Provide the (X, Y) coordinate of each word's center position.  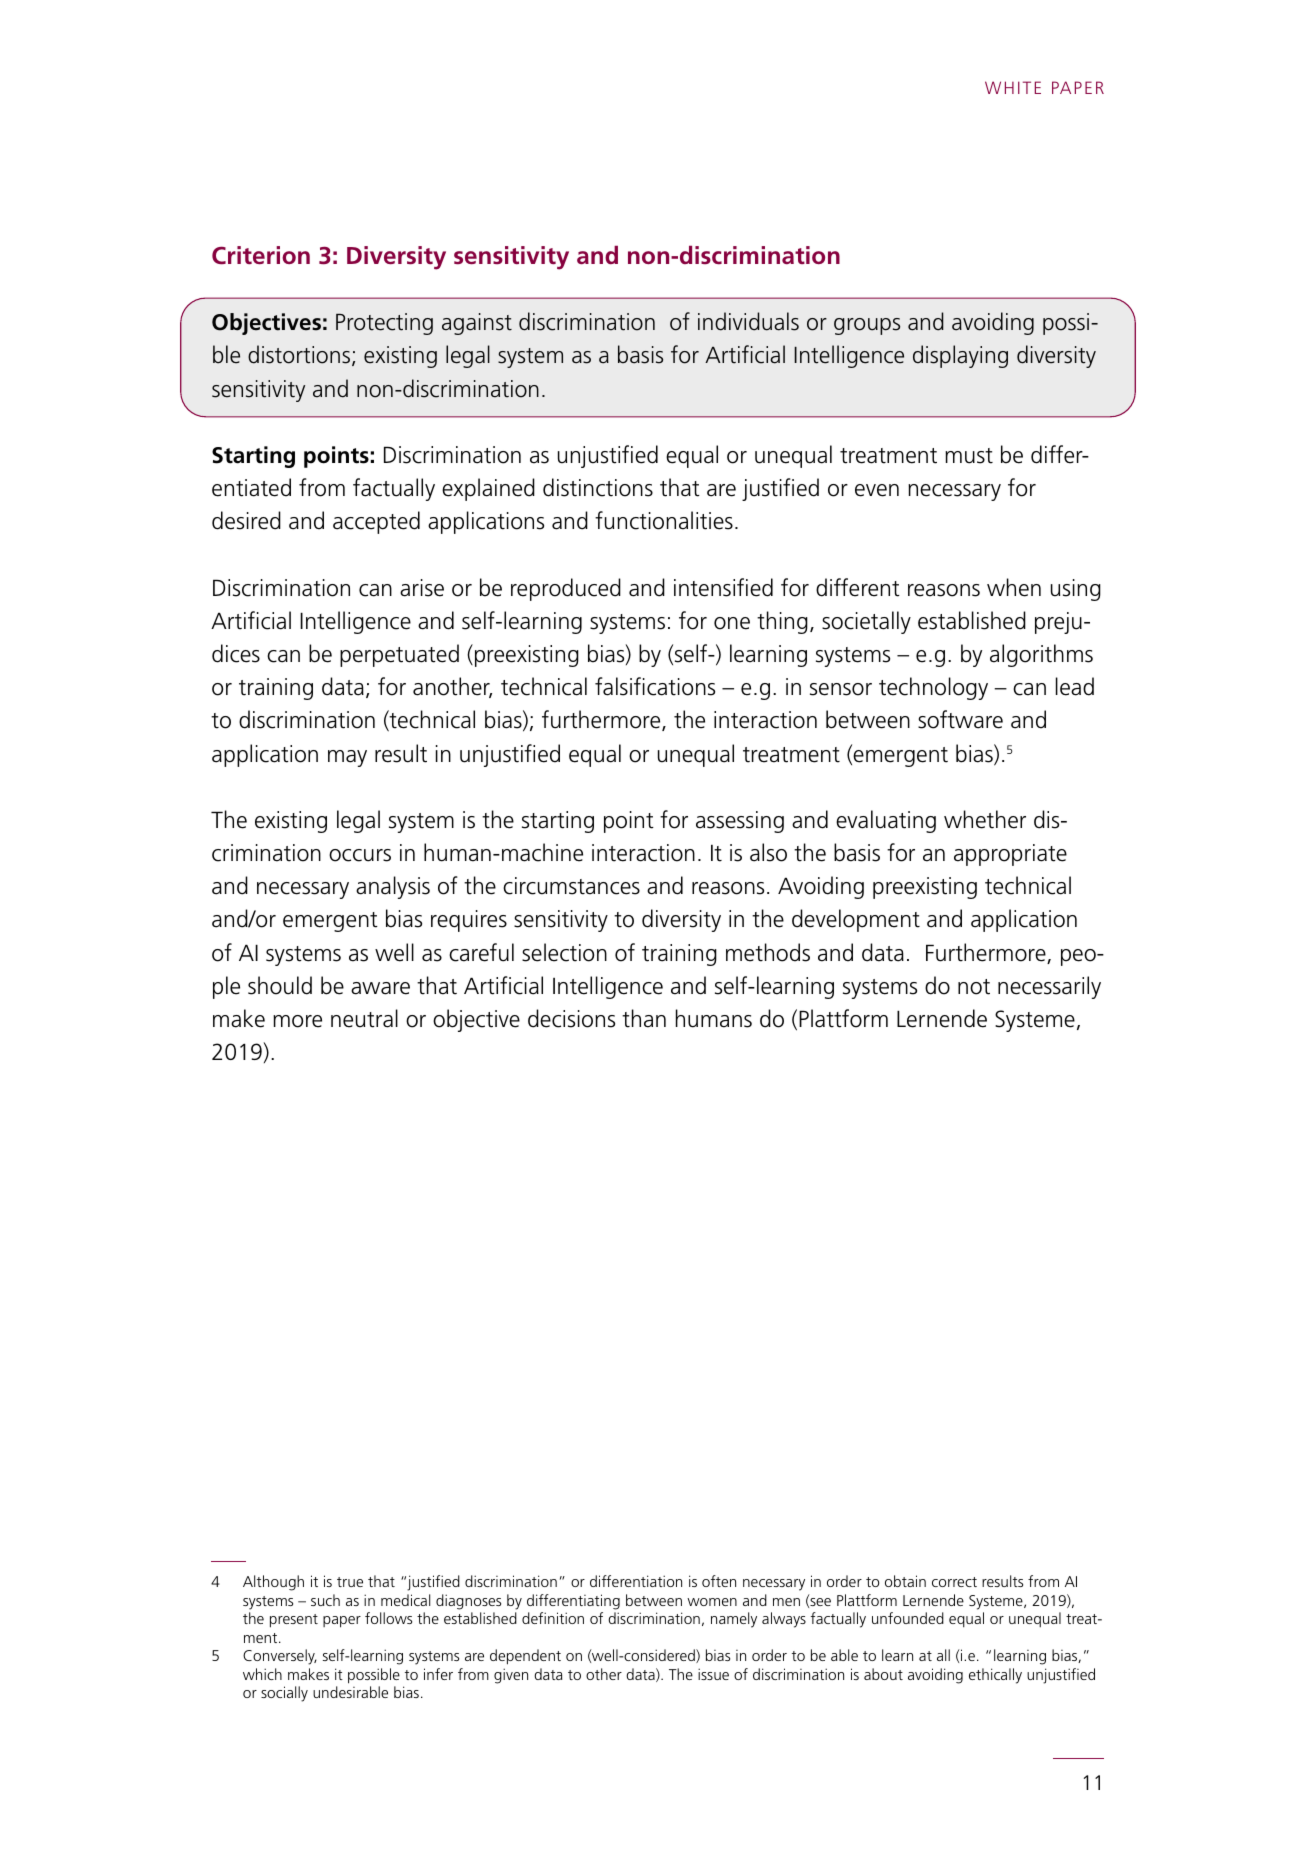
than (644, 1018)
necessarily (1049, 987)
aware (380, 988)
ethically (995, 1676)
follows (388, 1618)
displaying (960, 356)
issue (713, 1674)
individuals (748, 321)
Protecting (384, 324)
